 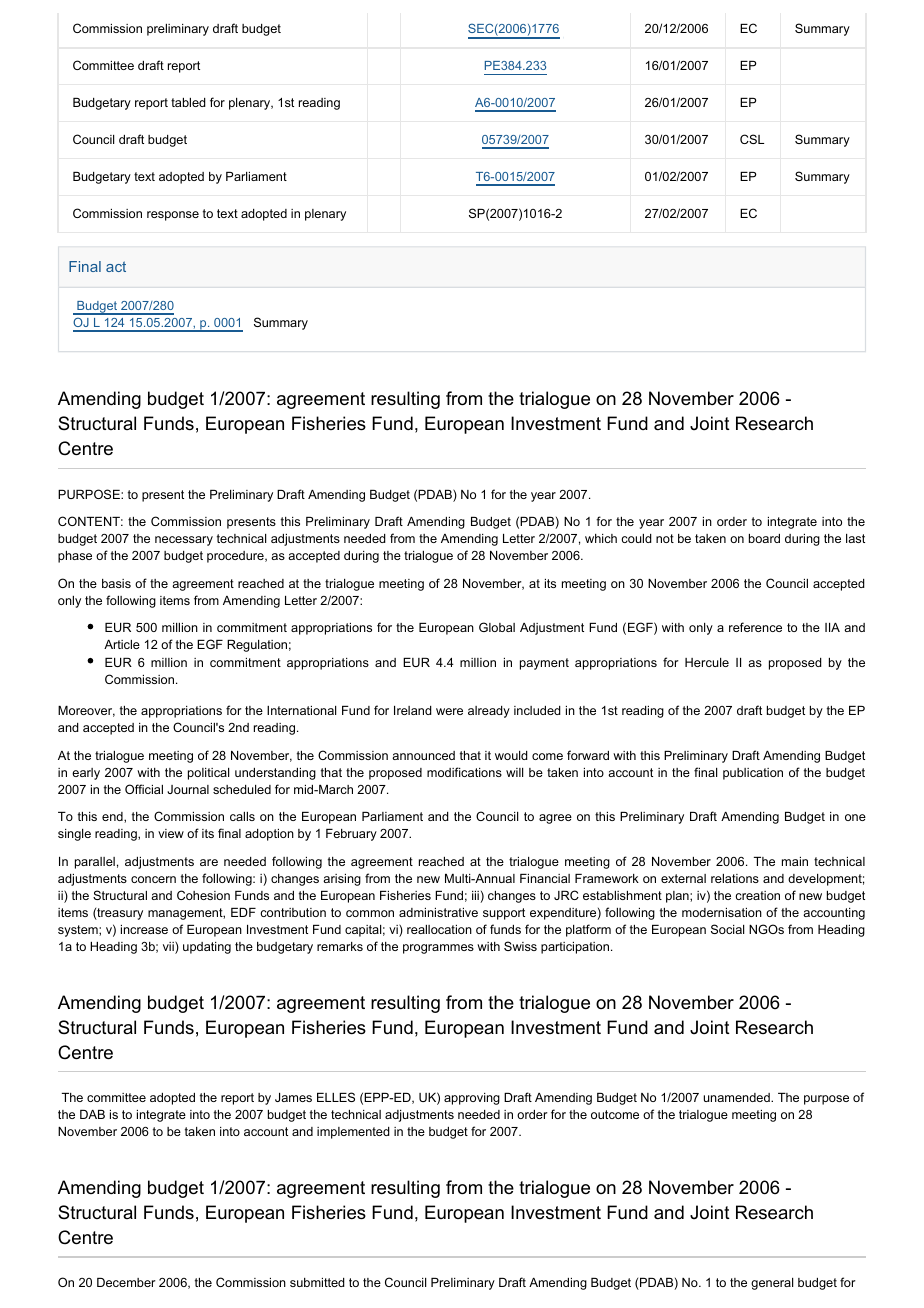 I want to click on were, so click(x=449, y=711).
